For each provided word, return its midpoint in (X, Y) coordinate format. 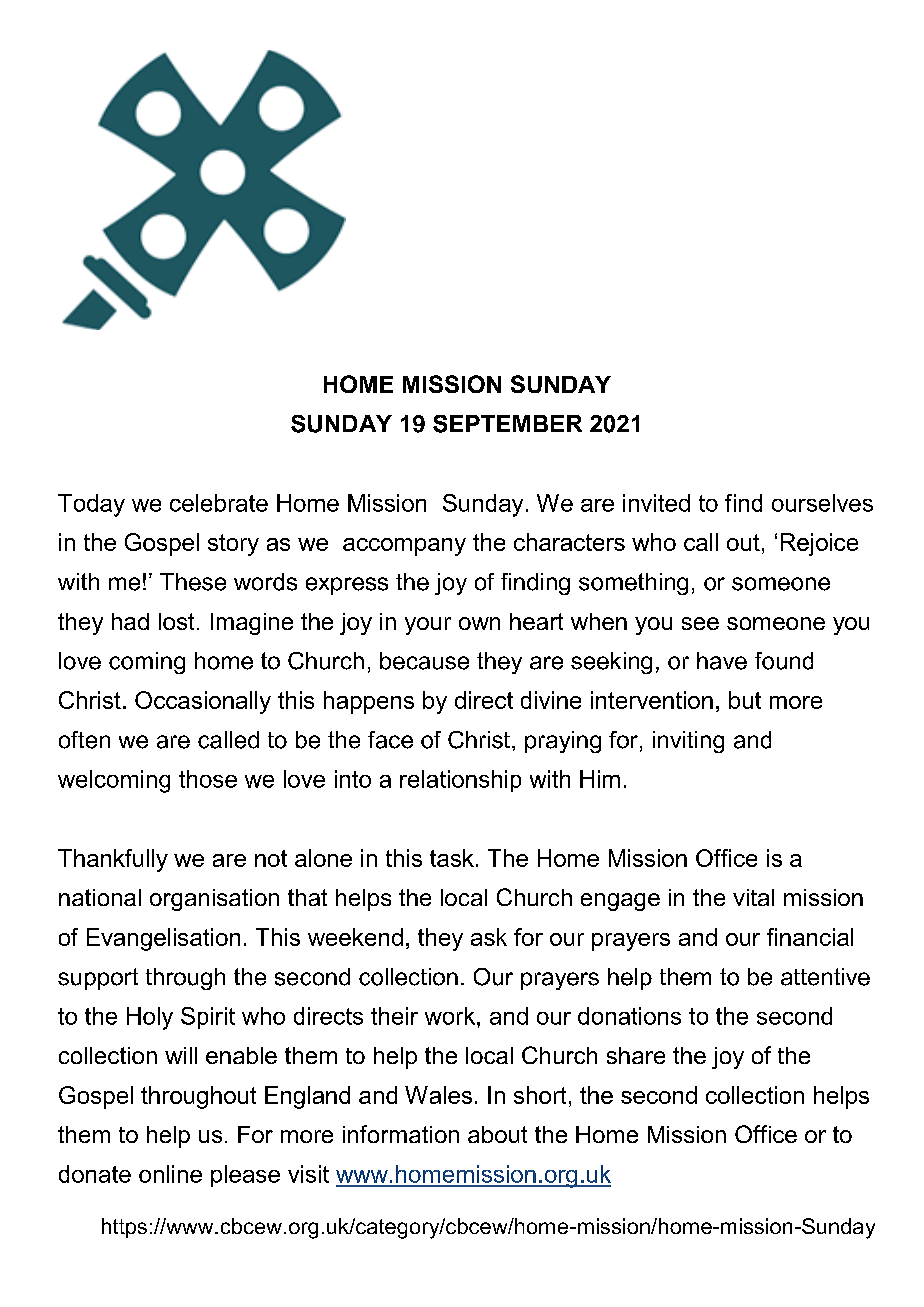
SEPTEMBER (507, 424)
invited (656, 503)
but (745, 700)
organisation (214, 900)
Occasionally (203, 702)
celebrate (219, 503)
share (636, 1055)
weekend (355, 937)
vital (753, 897)
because (424, 661)
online (170, 1174)
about (497, 1134)
